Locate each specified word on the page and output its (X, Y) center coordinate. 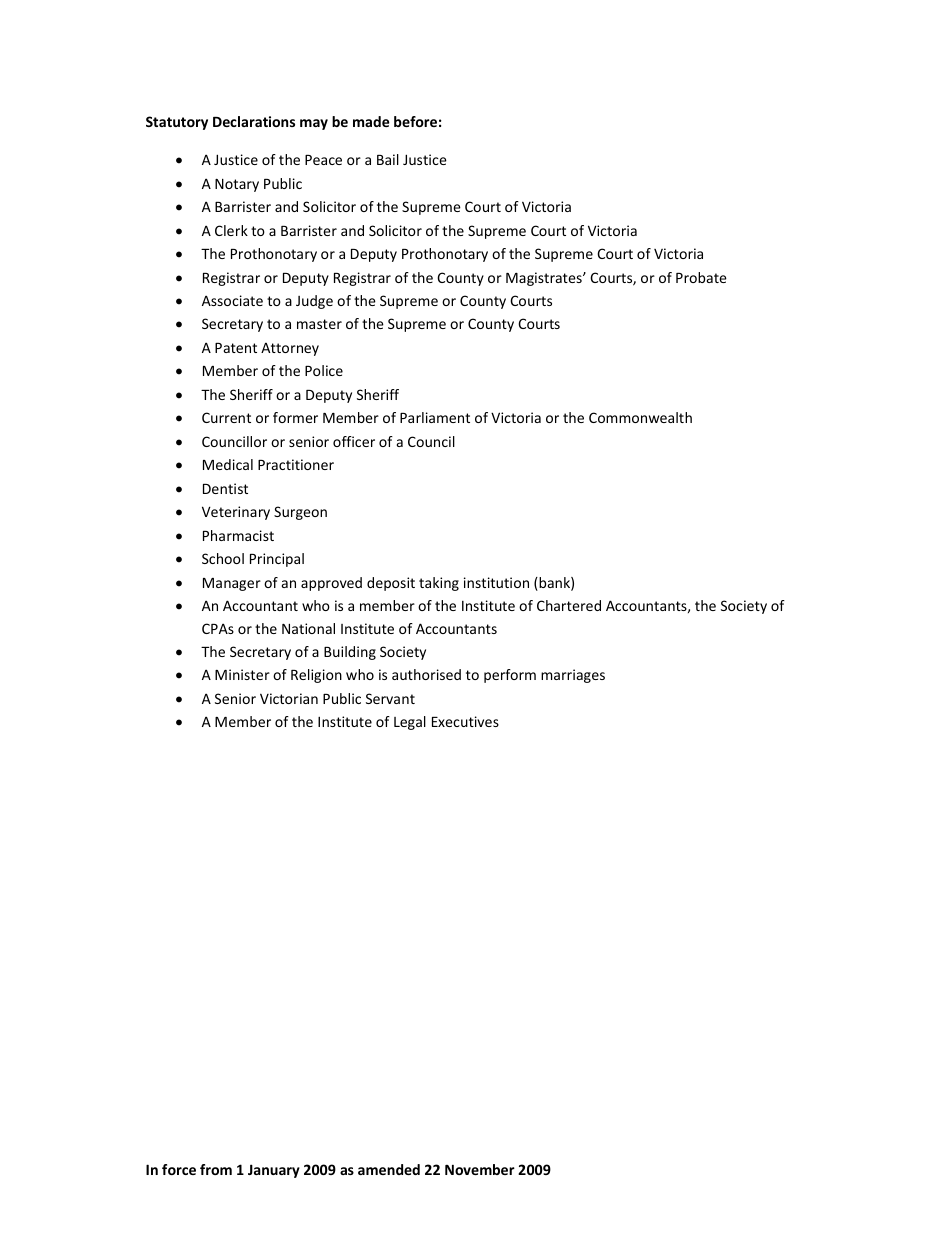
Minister (242, 674)
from (216, 1169)
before (415, 121)
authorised (426, 674)
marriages (573, 676)
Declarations (254, 121)
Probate (701, 277)
